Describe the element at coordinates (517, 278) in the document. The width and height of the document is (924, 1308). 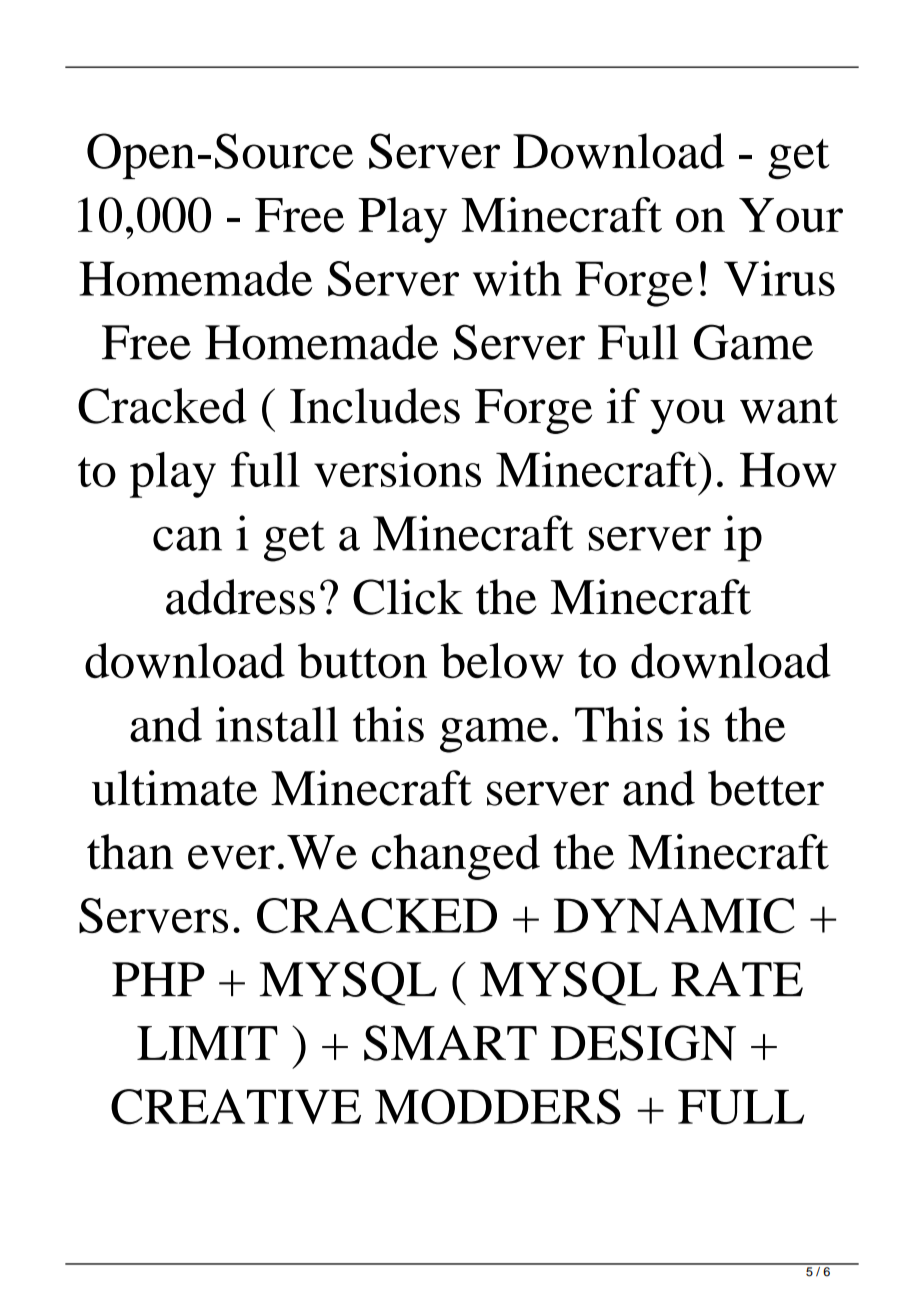
I see `with` at that location.
